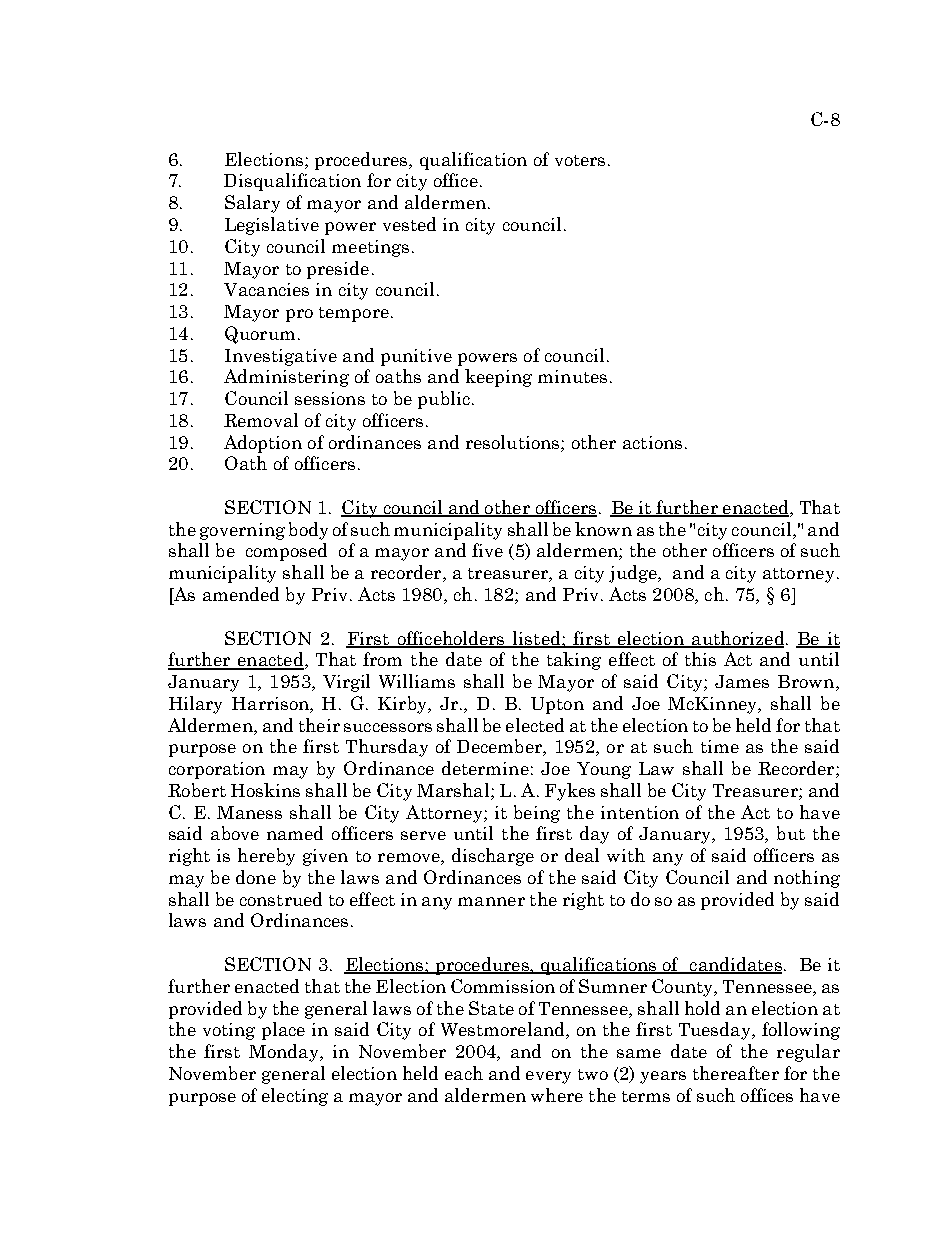 Image resolution: width=952 pixels, height=1233 pixels. I want to click on voters, so click(580, 160).
